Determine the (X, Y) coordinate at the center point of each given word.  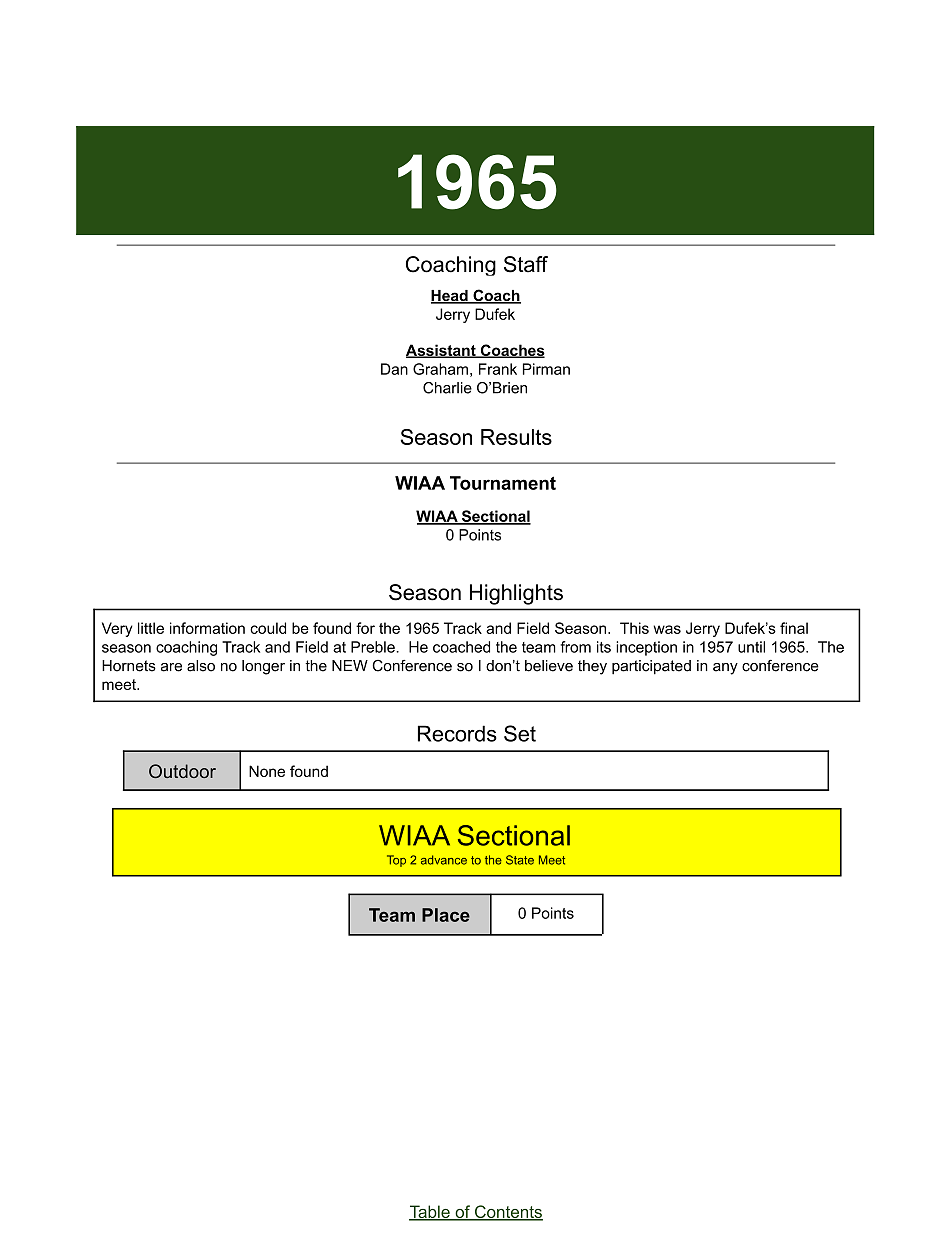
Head (450, 297)
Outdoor (182, 771)
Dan (394, 369)
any (725, 669)
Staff (526, 264)
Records (457, 733)
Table (430, 1213)
